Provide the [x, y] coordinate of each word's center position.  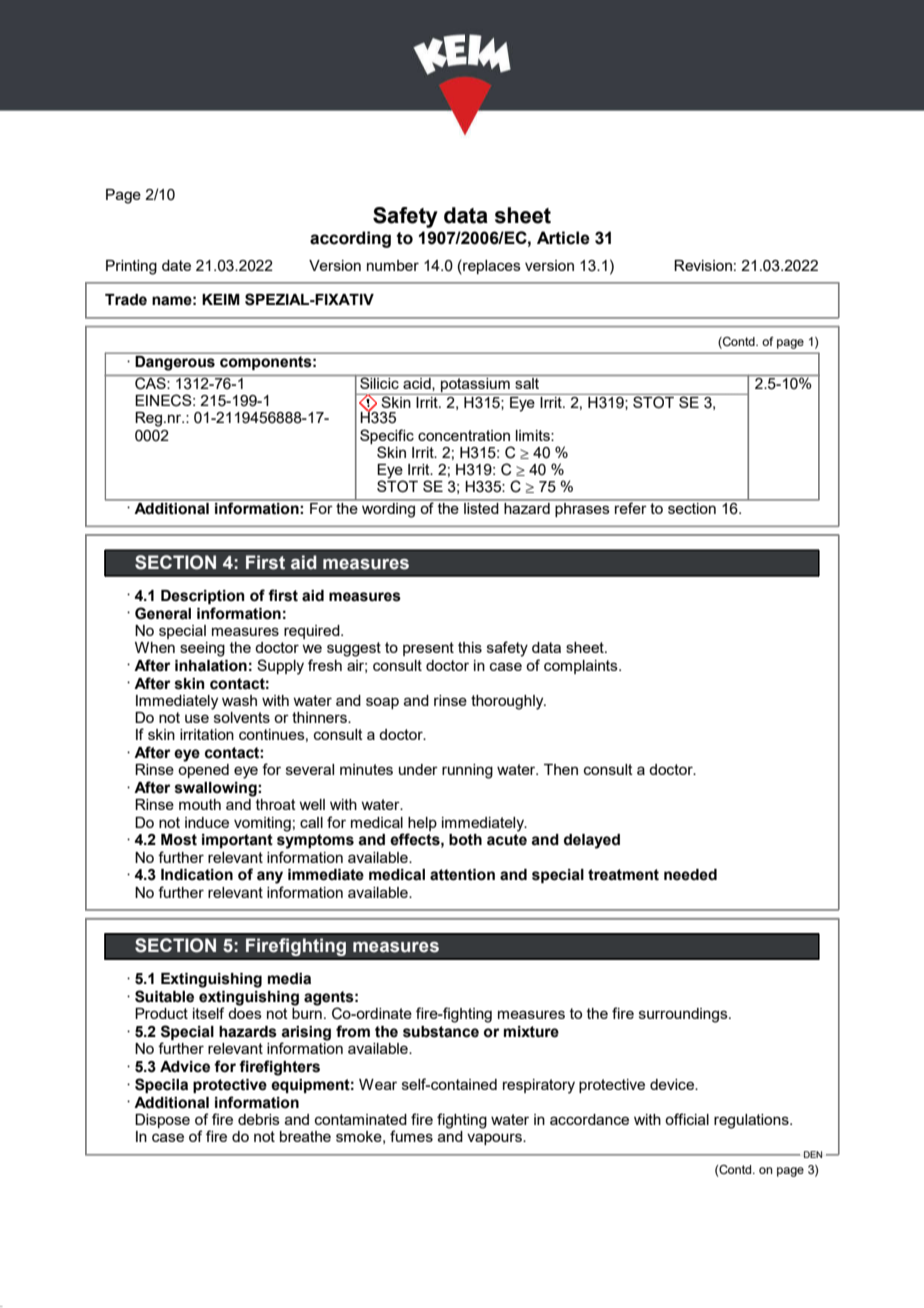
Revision [703, 265]
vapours [495, 1139]
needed [690, 875]
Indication [197, 875]
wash [239, 700]
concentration [464, 435]
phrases [582, 508]
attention [462, 875]
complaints [582, 667]
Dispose [162, 1121]
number [393, 265]
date [176, 265]
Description [203, 597]
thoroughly [508, 702]
